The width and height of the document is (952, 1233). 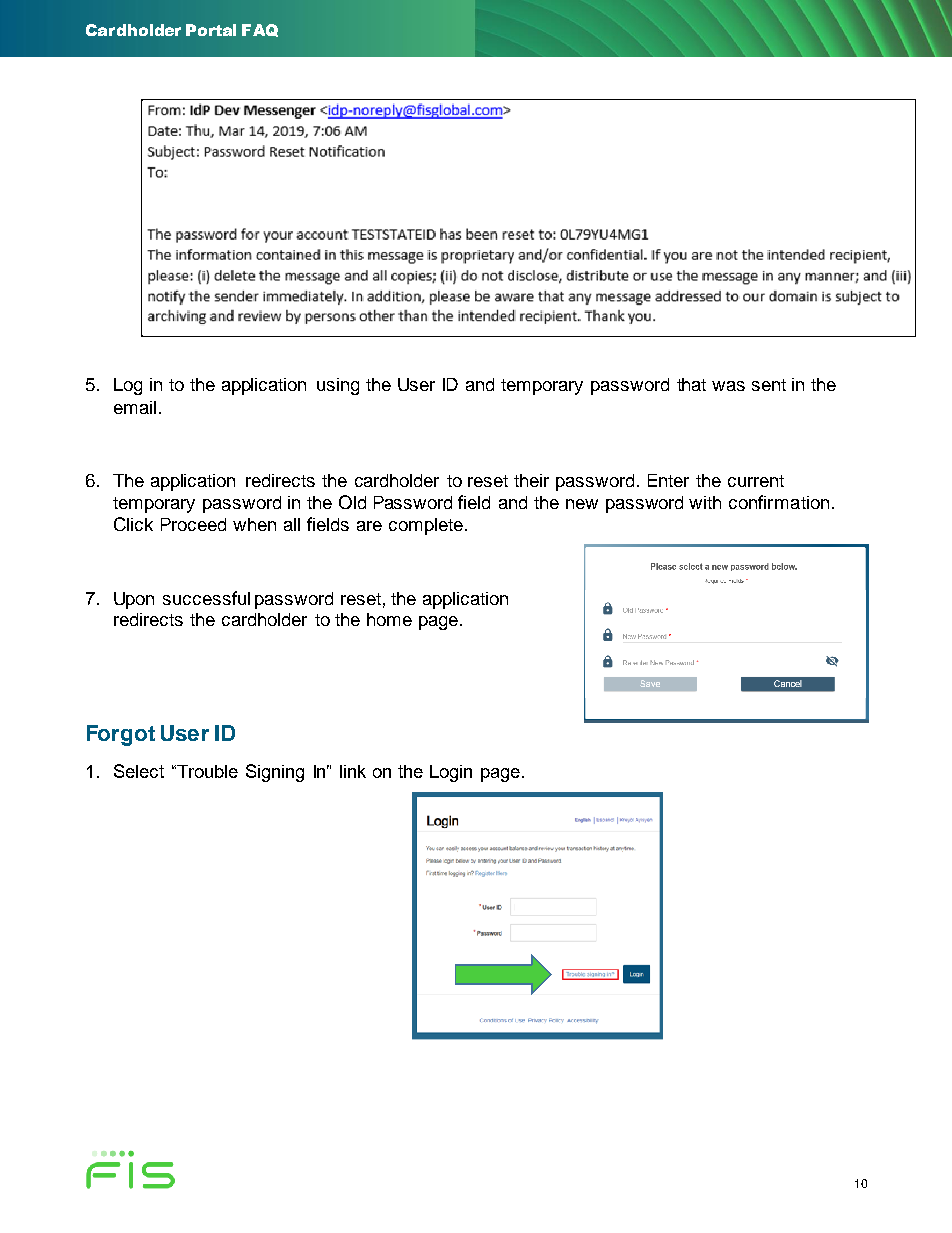 I want to click on FAQ, so click(x=260, y=30).
